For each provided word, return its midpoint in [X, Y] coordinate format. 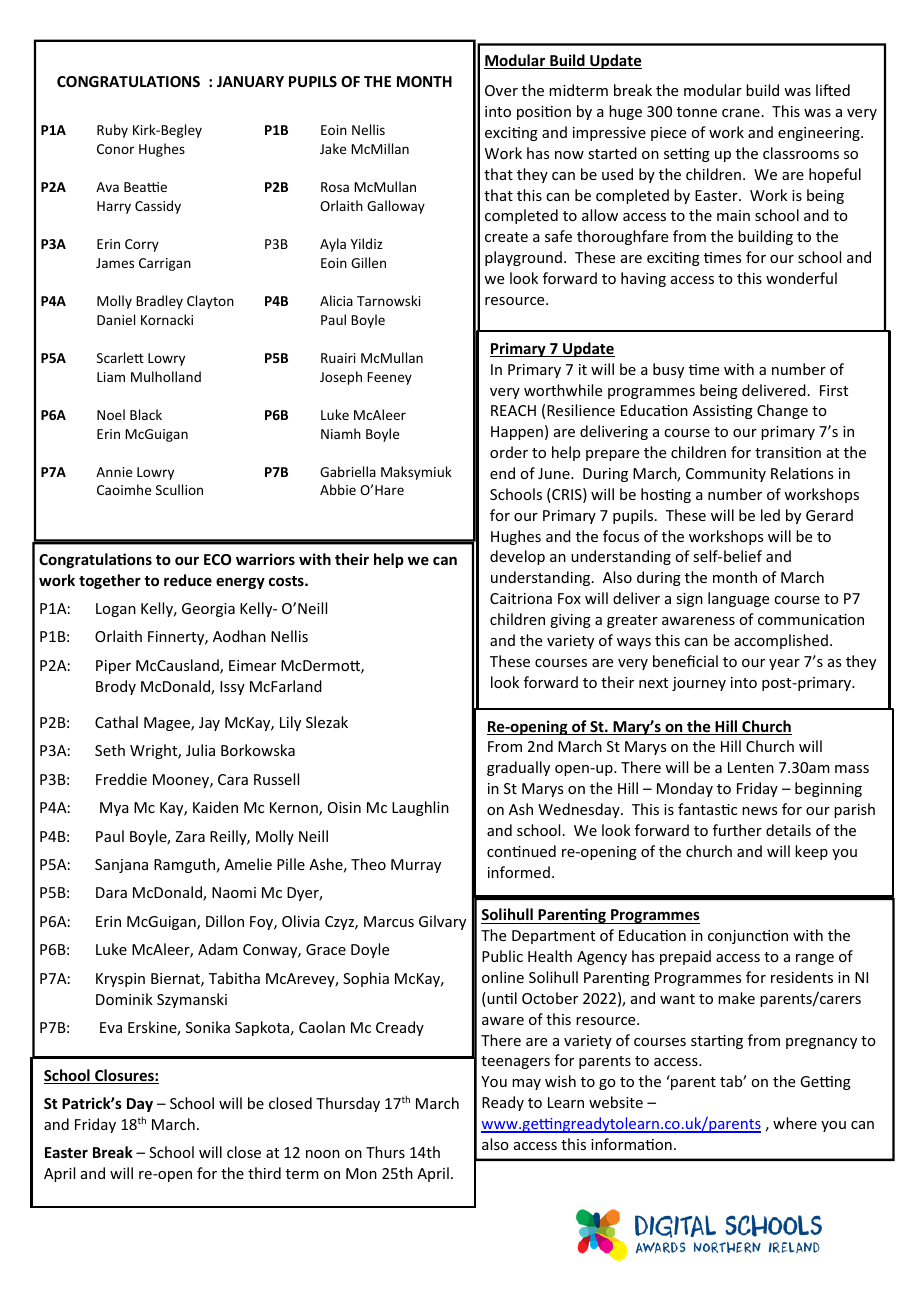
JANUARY [250, 81]
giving [570, 621]
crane [741, 113]
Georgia [208, 610]
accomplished [781, 641]
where [795, 1123]
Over [501, 90]
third [264, 1173]
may [526, 1084]
